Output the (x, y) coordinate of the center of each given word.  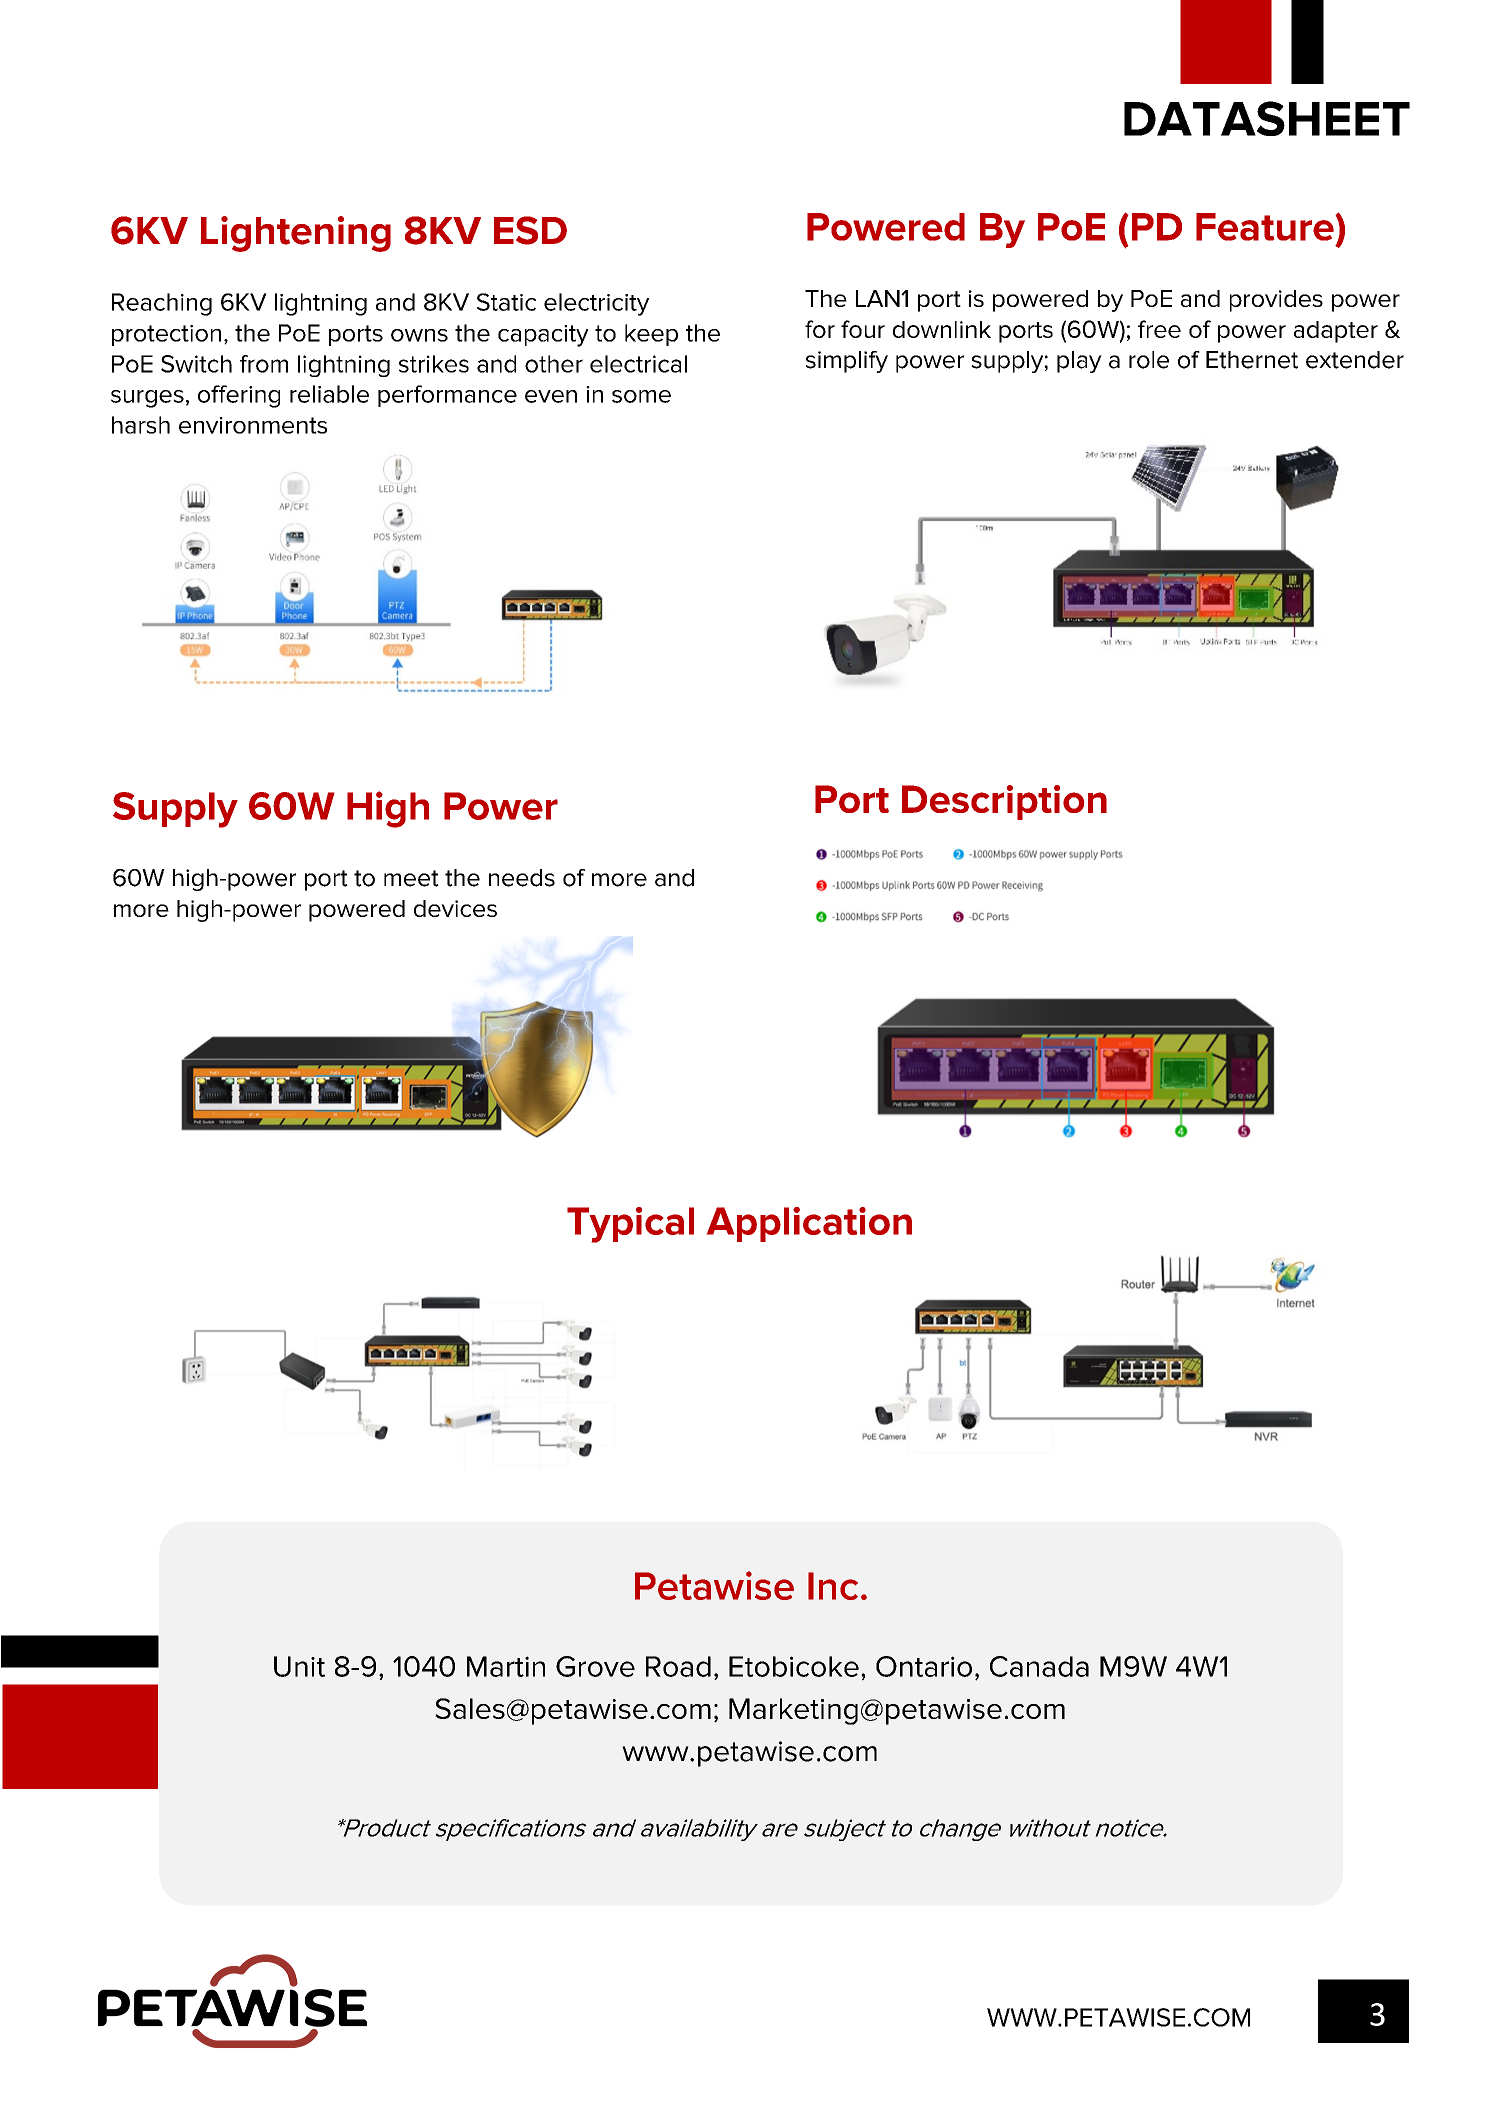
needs (522, 878)
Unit (299, 1666)
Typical (630, 1225)
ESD (530, 230)
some (641, 396)
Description (1004, 802)
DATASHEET (1267, 118)
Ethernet (1252, 360)
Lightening (296, 234)
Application (809, 1224)
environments (253, 425)
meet (411, 878)
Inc (833, 1586)
